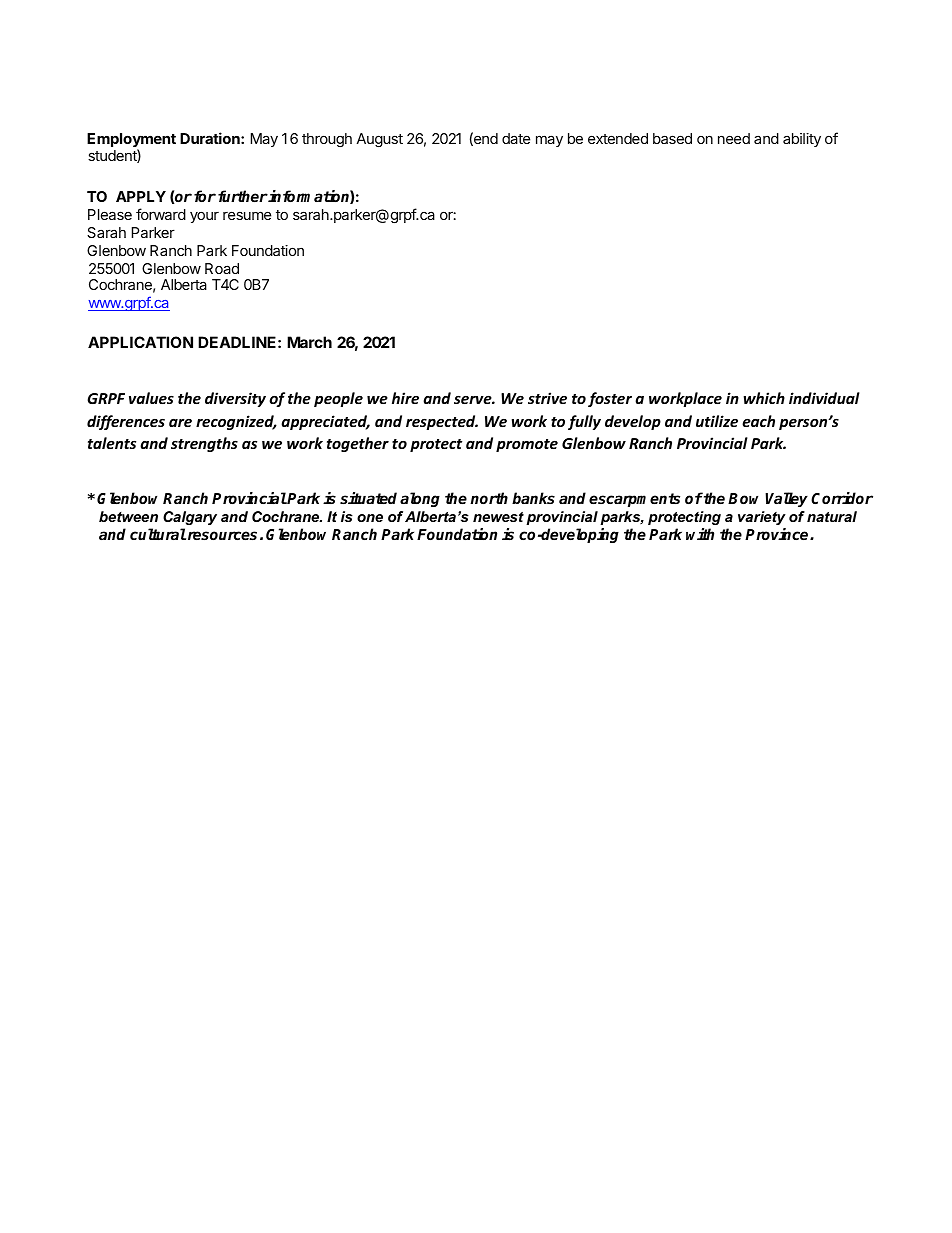 This image has height=1233, width=952. I want to click on hire, so click(405, 398).
